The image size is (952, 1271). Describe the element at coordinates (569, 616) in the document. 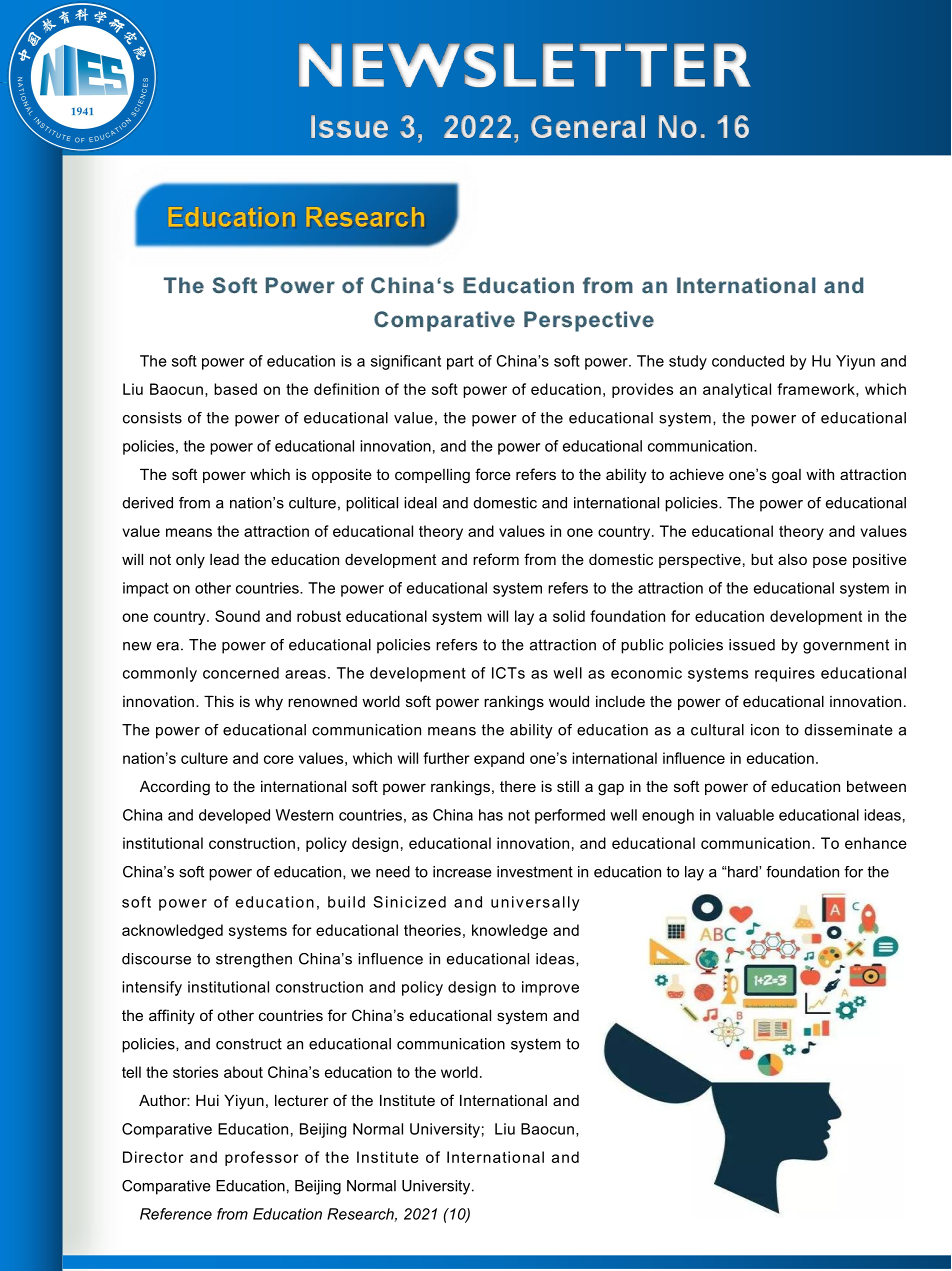

I see `solid` at that location.
